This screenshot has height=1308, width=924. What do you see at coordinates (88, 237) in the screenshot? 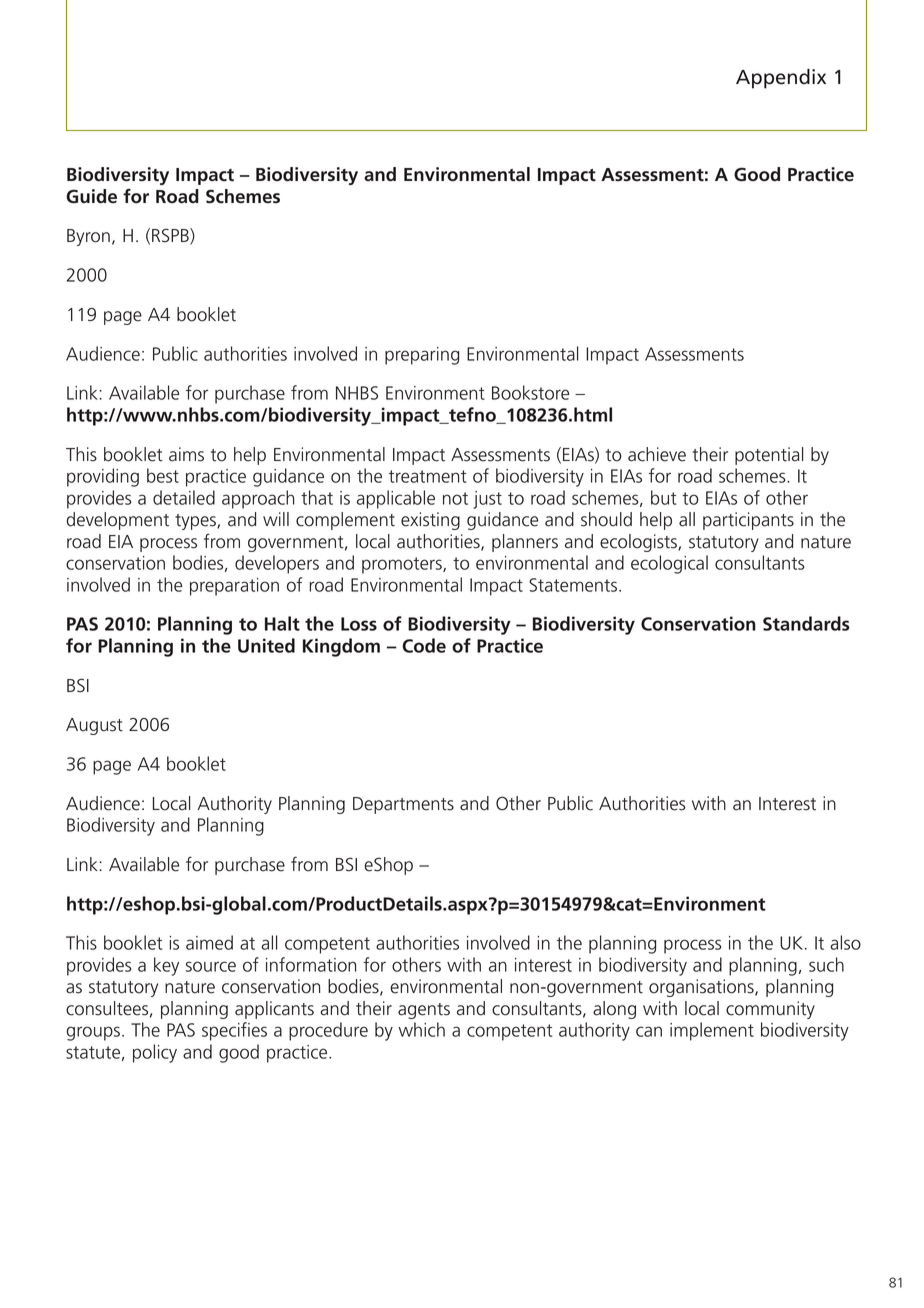
I see `Byron` at bounding box center [88, 237].
